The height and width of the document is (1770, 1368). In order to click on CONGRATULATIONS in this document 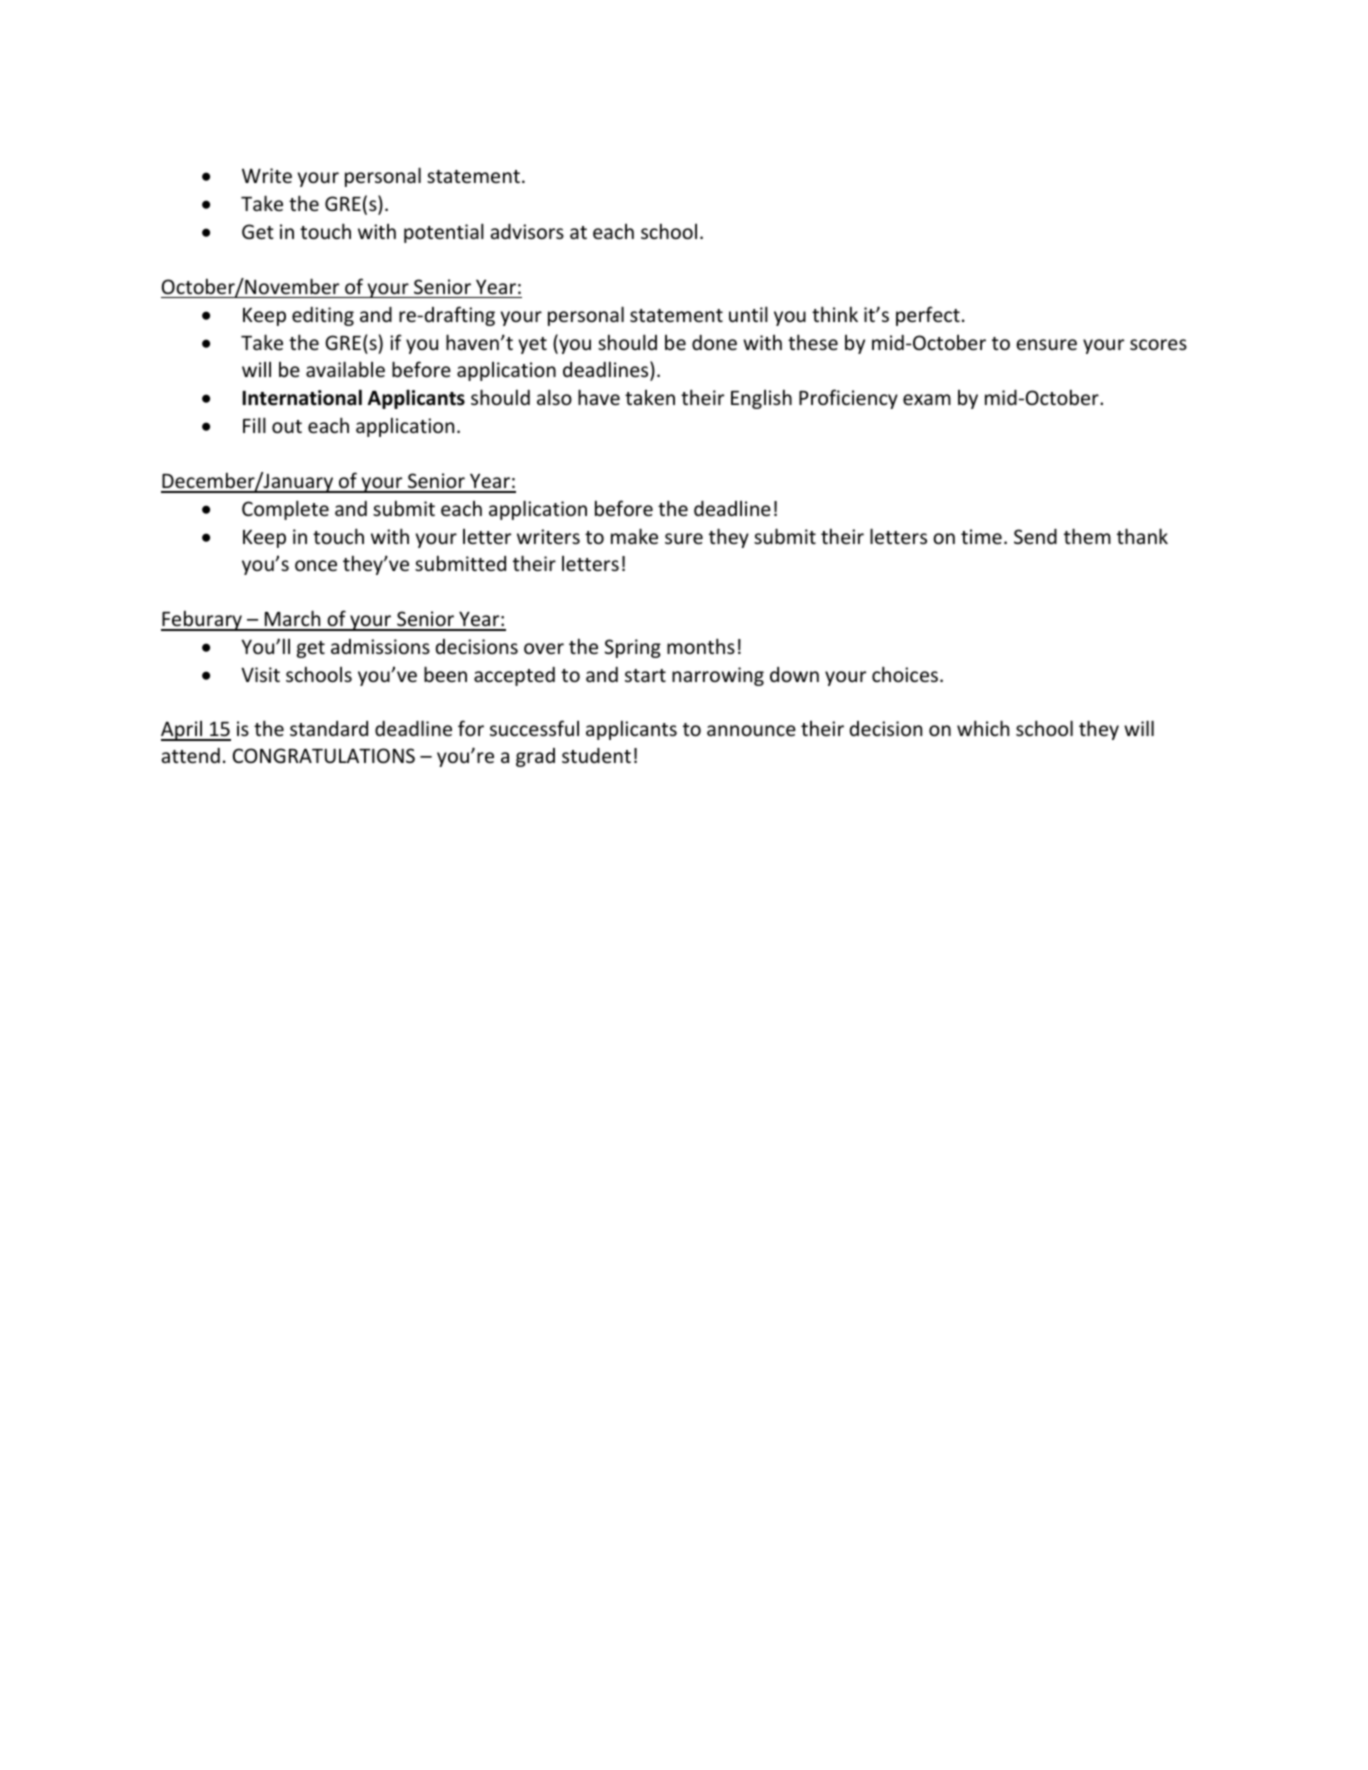, I will do `click(324, 755)`.
